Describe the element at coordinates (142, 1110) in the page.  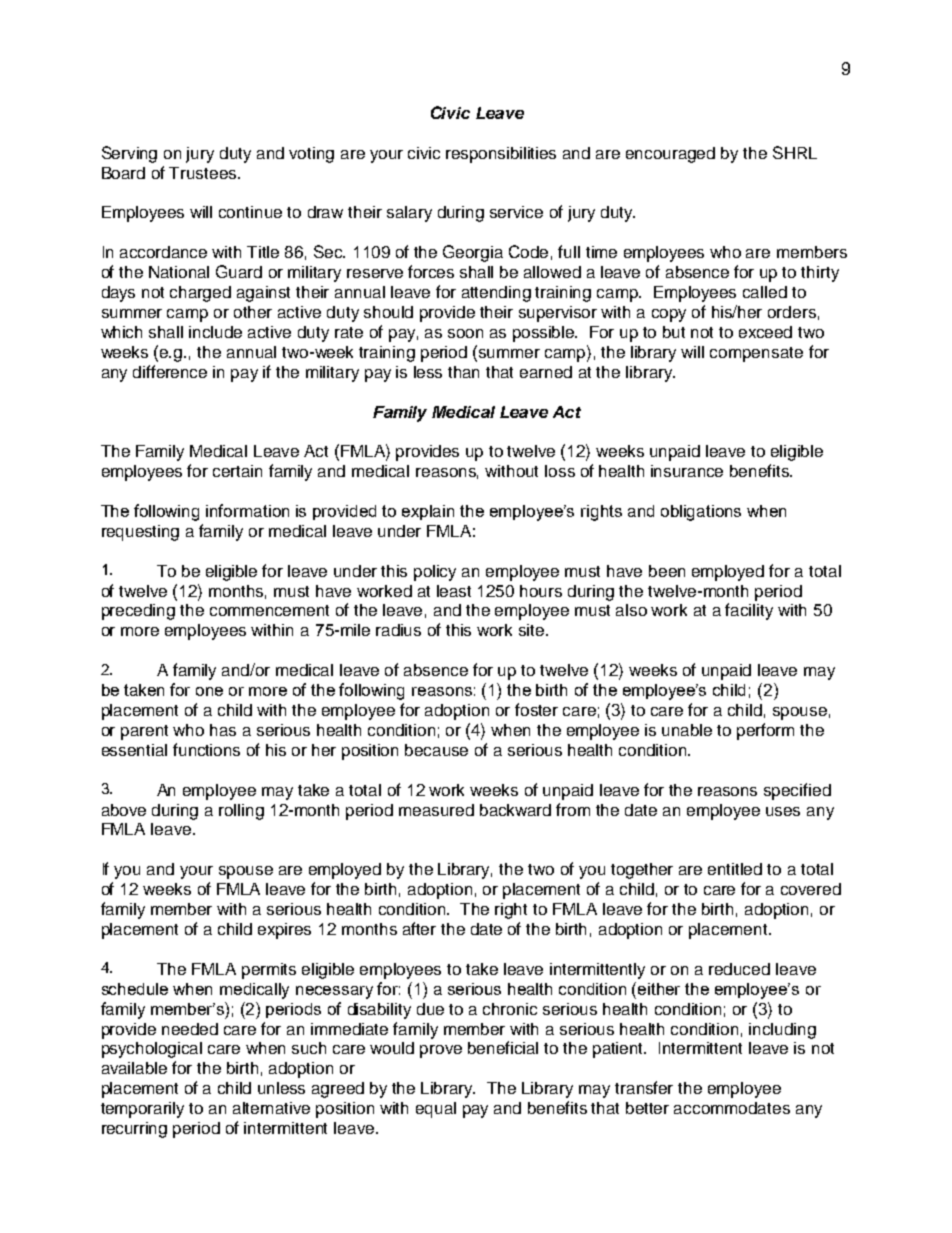
I see `temporarily` at that location.
